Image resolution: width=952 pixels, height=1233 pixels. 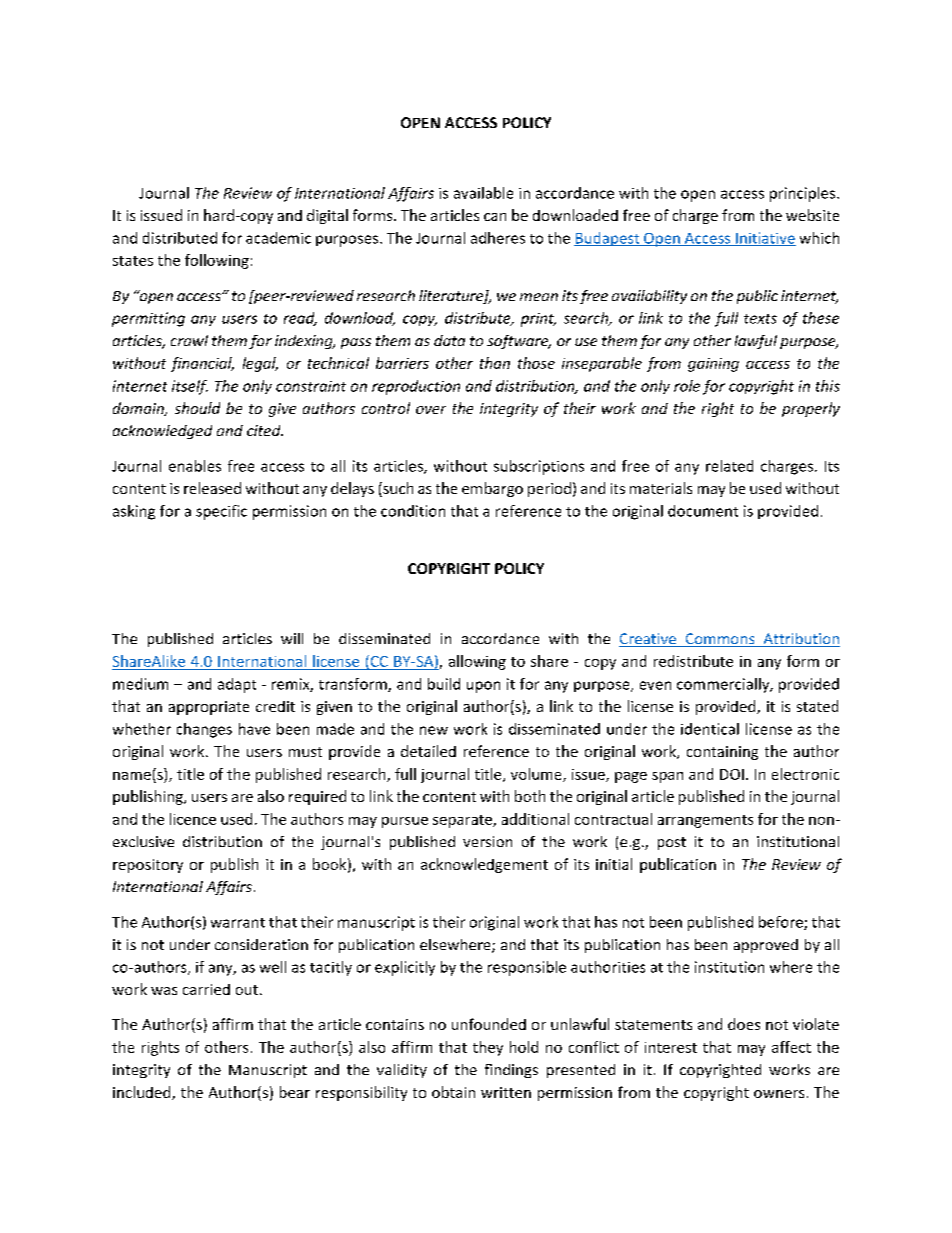 What do you see at coordinates (495, 217) in the screenshot?
I see `can` at bounding box center [495, 217].
